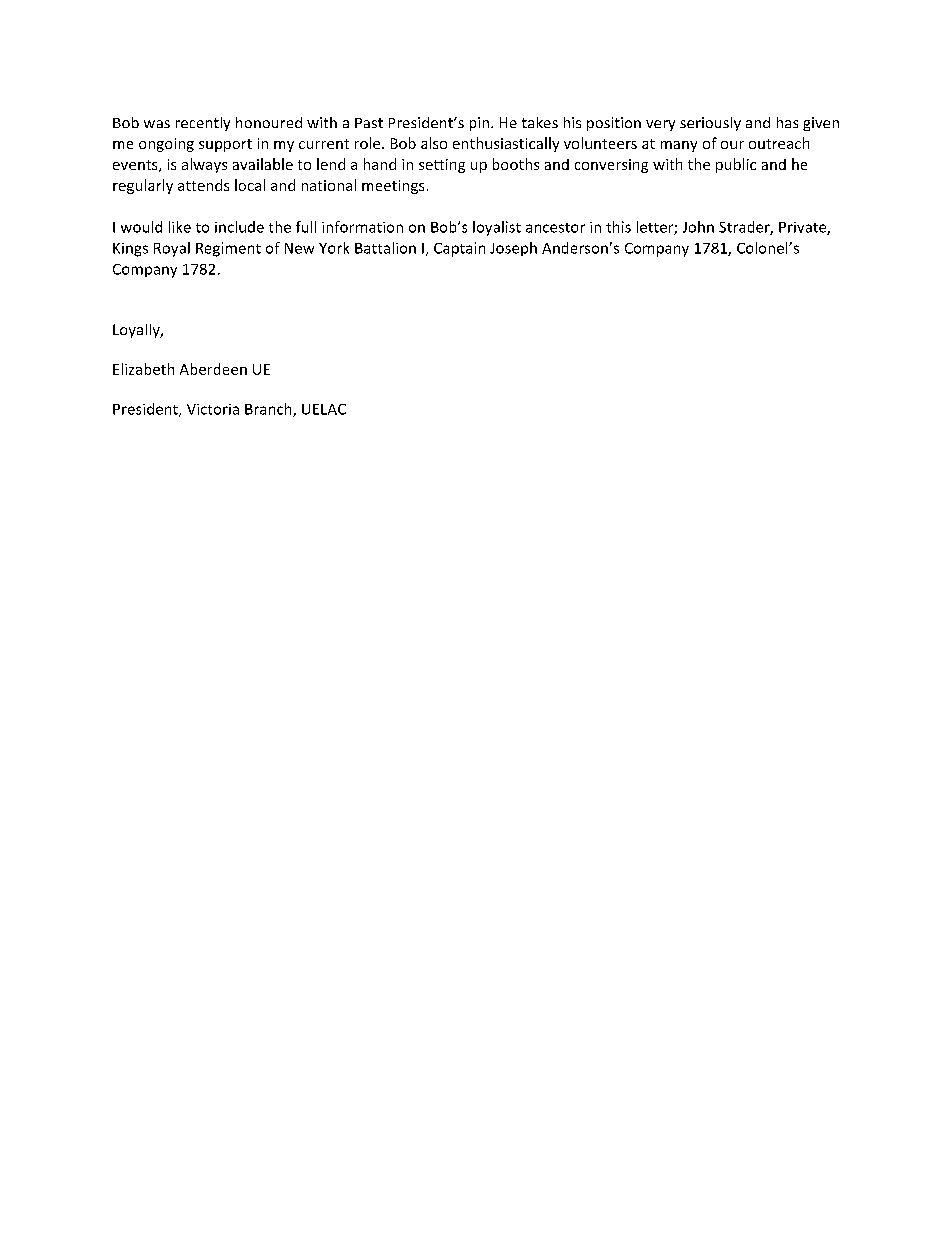 The width and height of the screenshot is (952, 1233). Describe the element at coordinates (479, 124) in the screenshot. I see `pin` at that location.
